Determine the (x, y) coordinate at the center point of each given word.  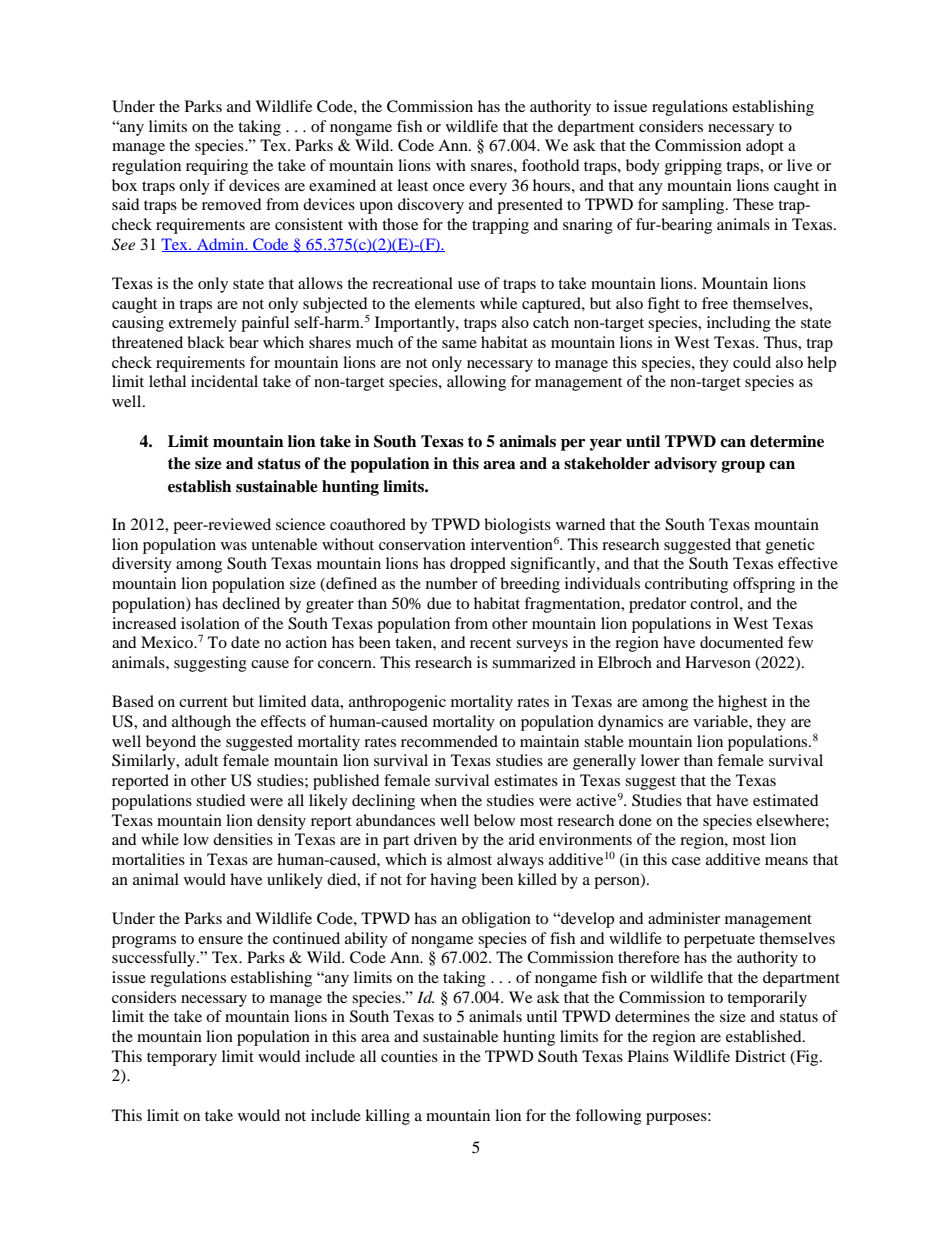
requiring (217, 167)
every (488, 189)
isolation (210, 623)
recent (490, 643)
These (753, 204)
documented (742, 642)
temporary (182, 1059)
